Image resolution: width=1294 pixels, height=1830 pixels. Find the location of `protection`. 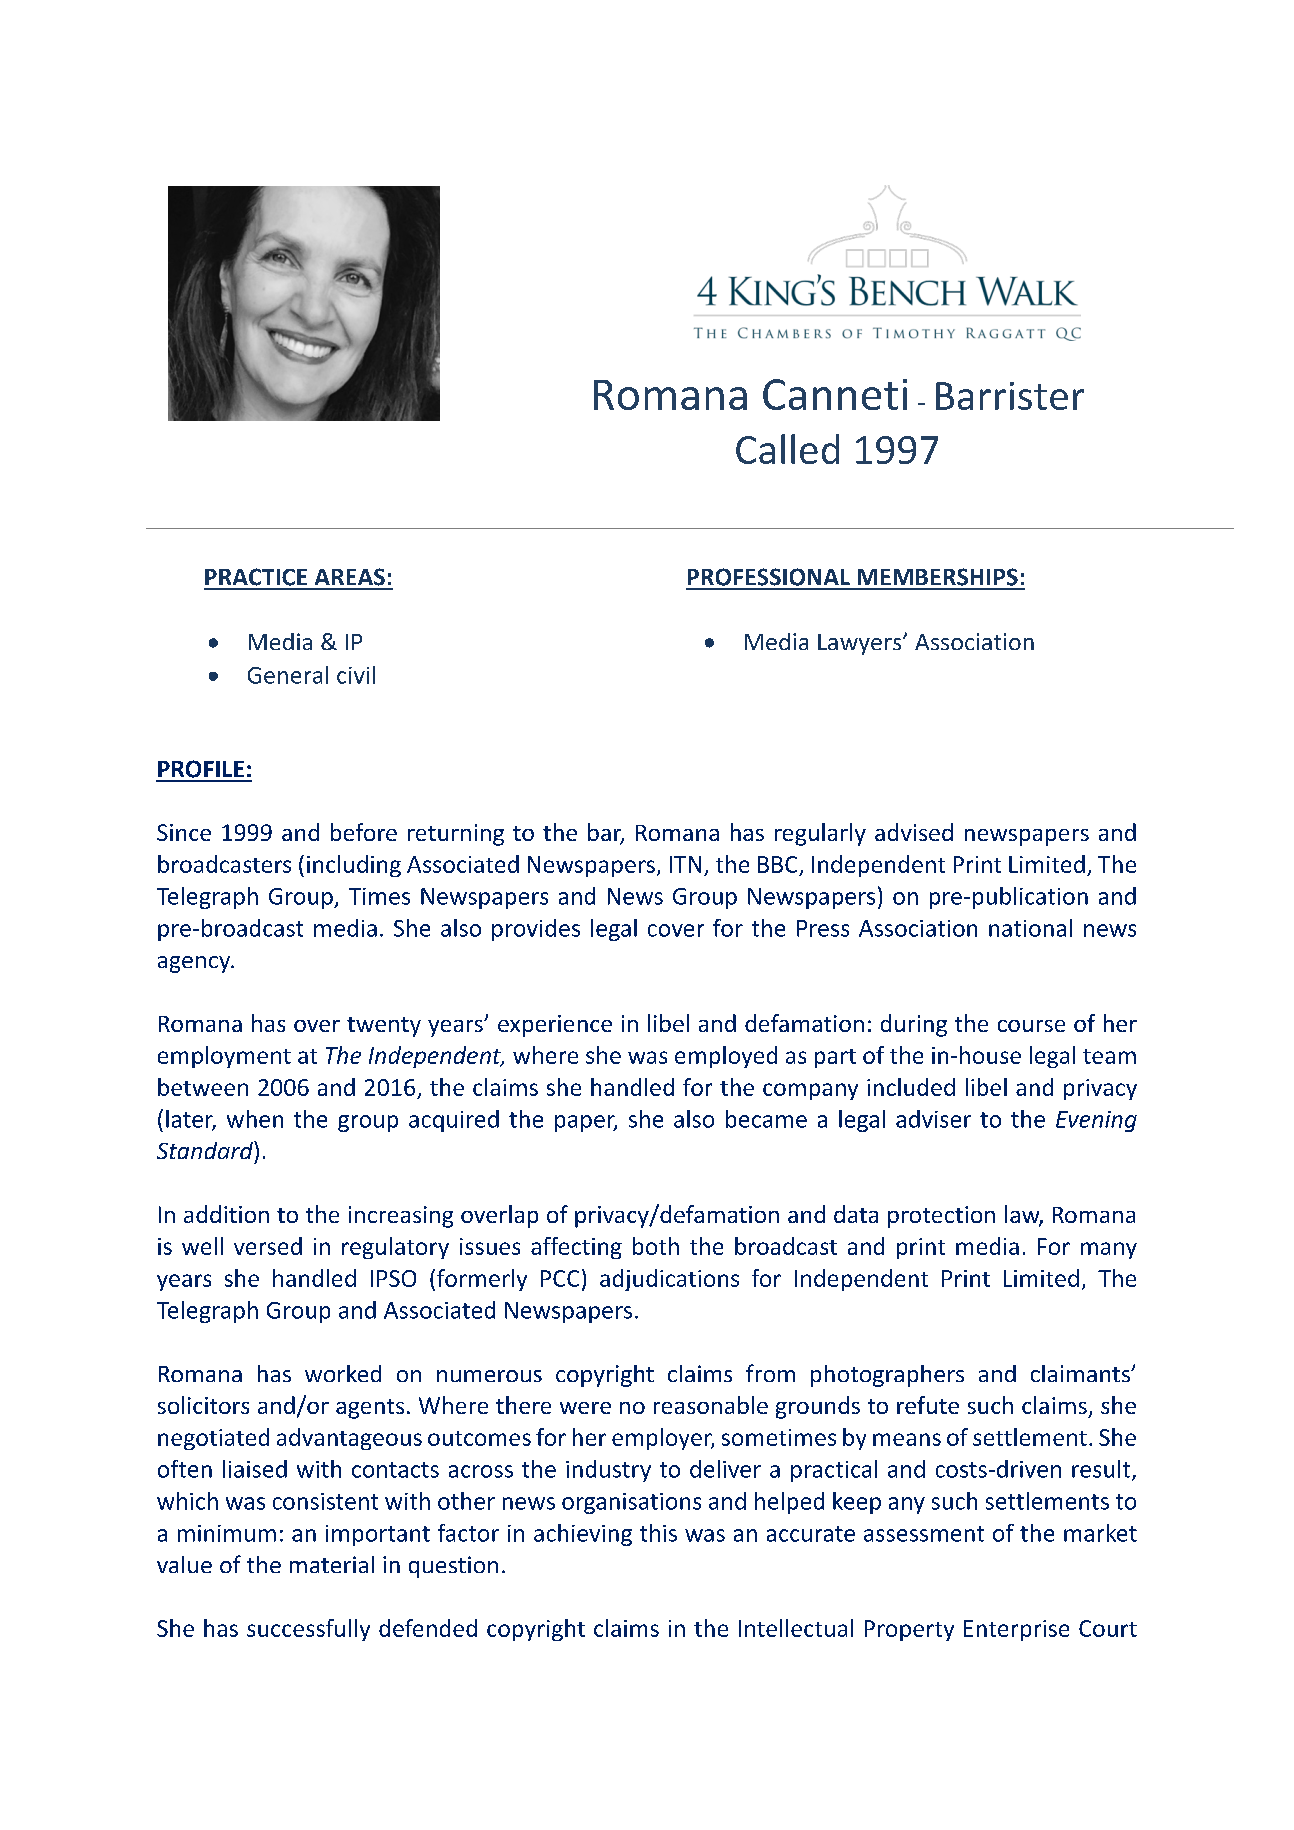

protection is located at coordinates (941, 1217).
